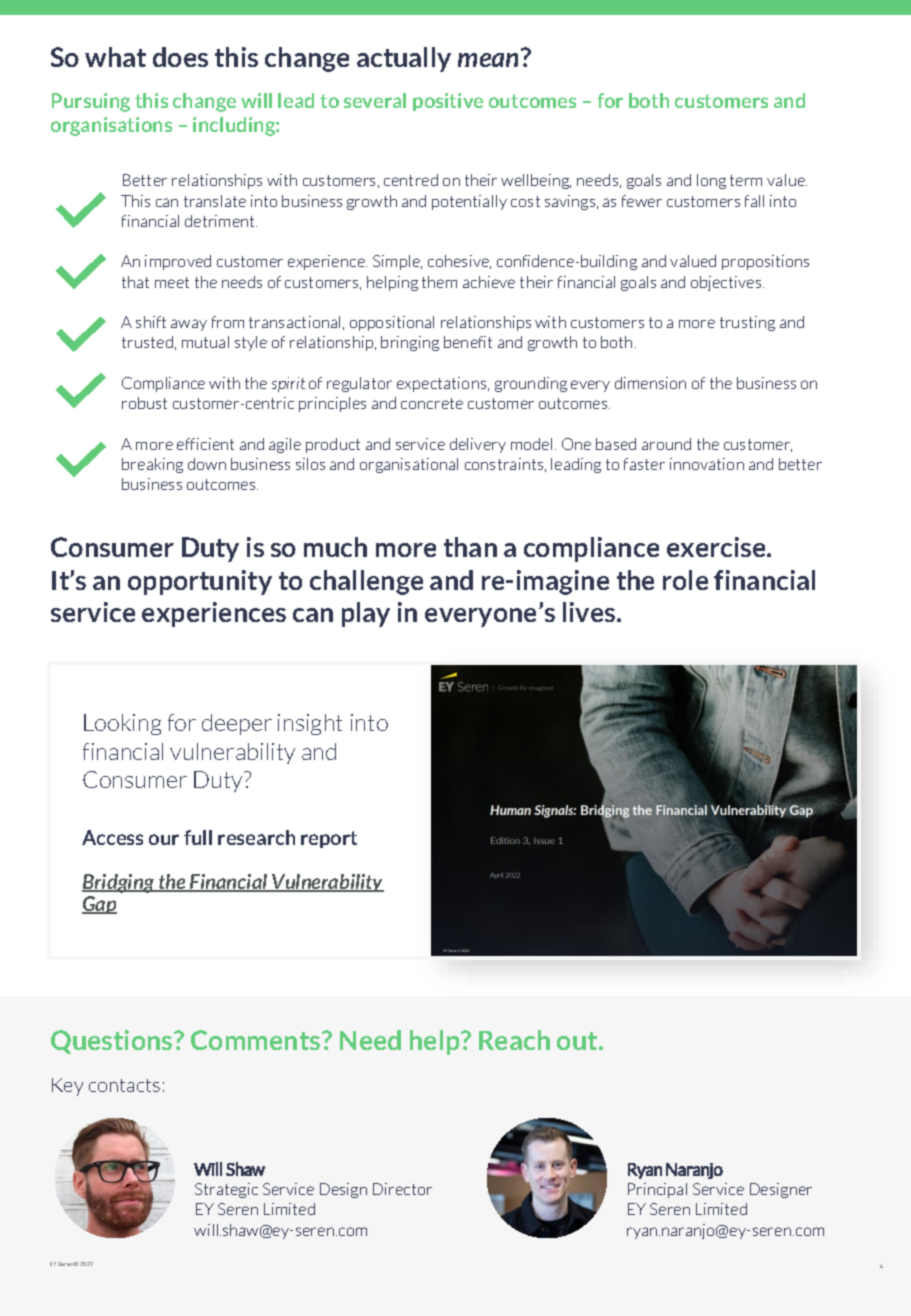 This page has width=911, height=1316. I want to click on Strategic, so click(226, 1190).
